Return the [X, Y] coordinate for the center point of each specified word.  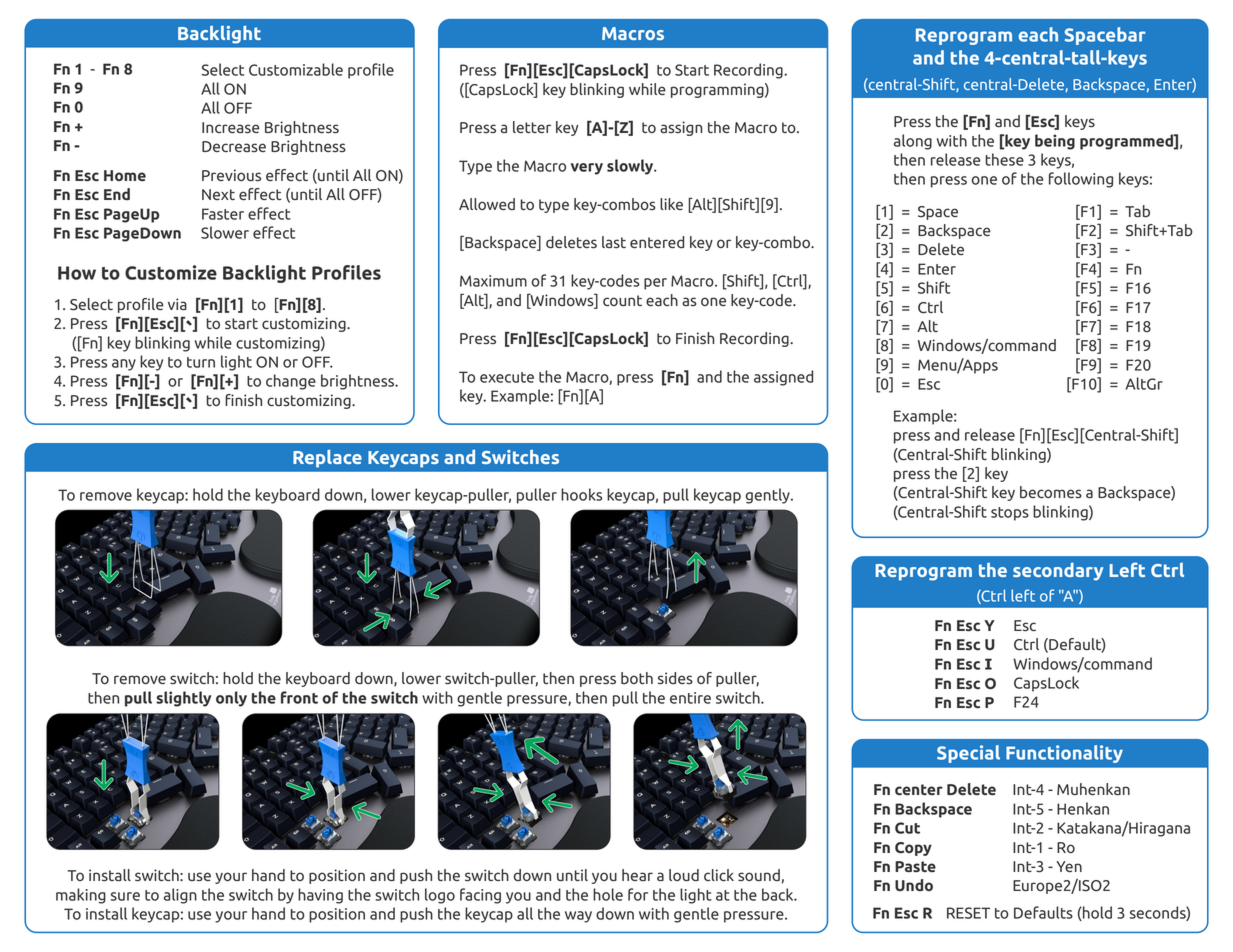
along [913, 142]
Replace [327, 458]
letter [532, 127]
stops [1010, 514]
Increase [231, 128]
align [180, 896]
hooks [581, 494]
